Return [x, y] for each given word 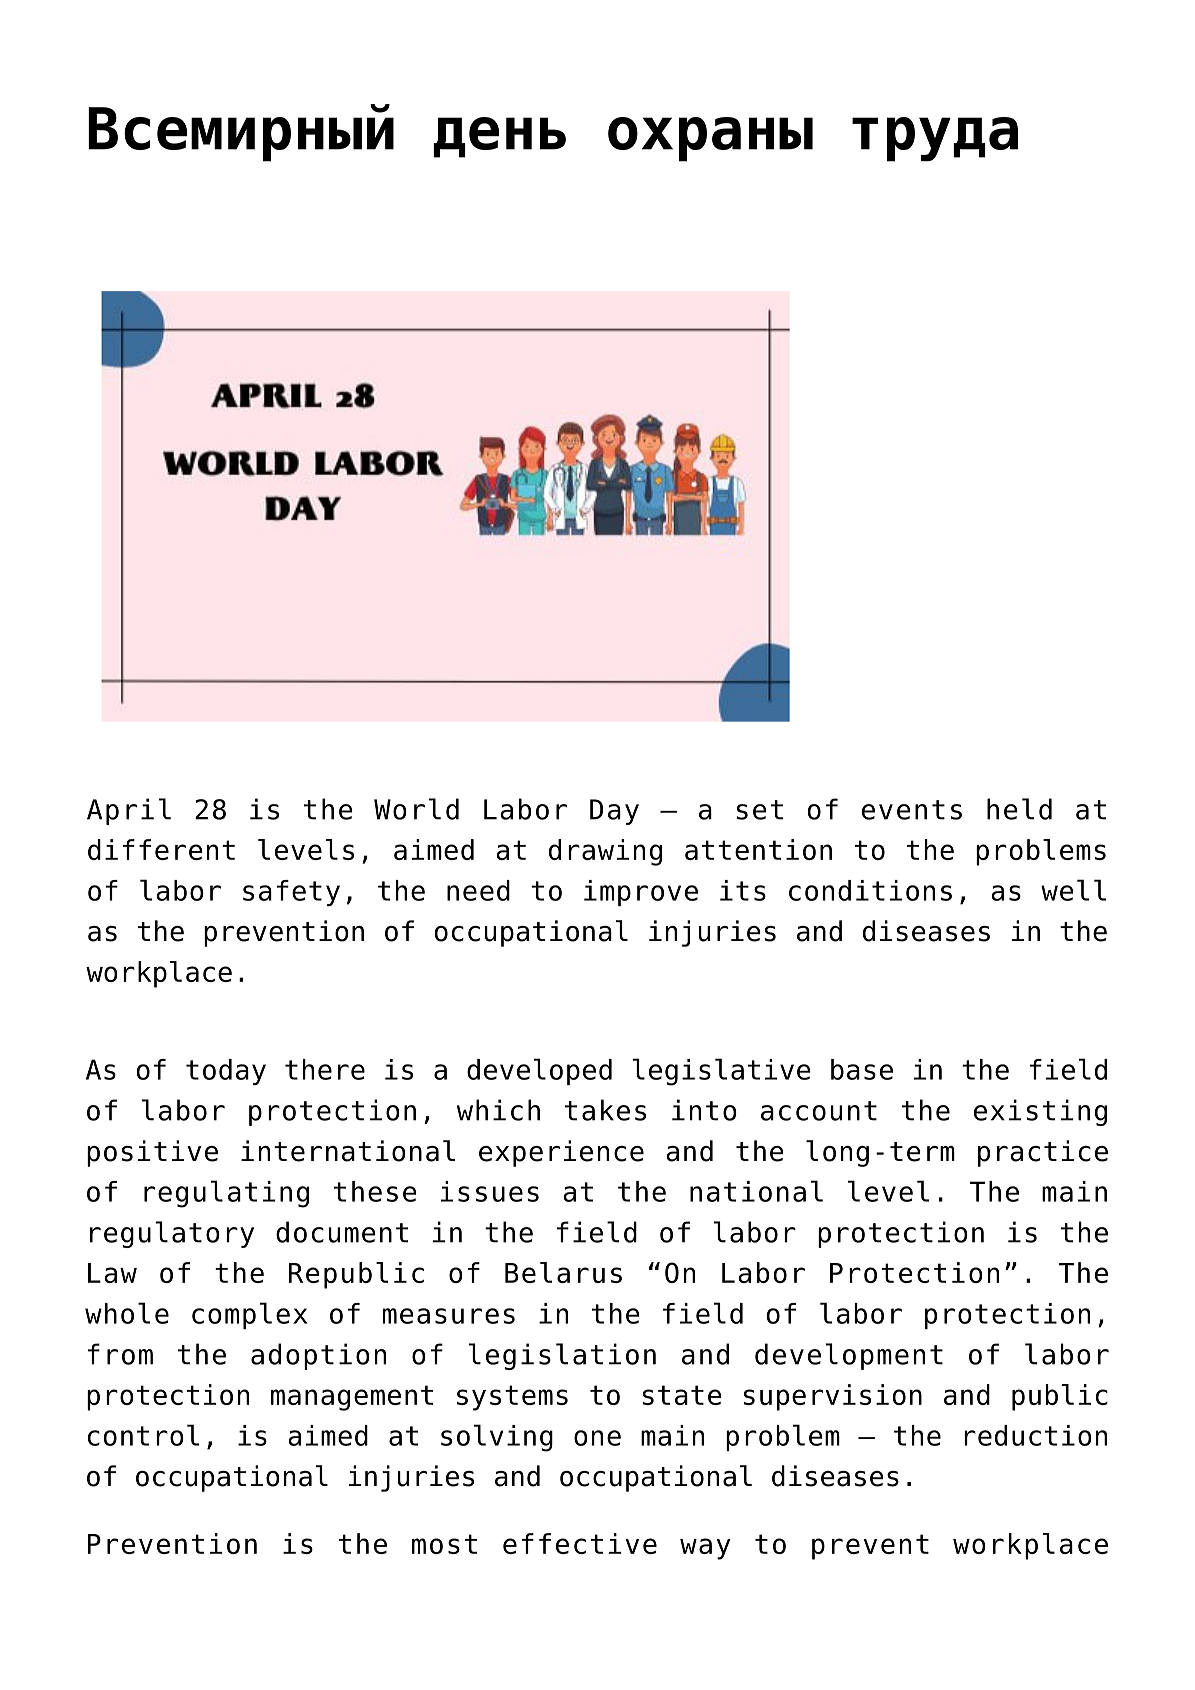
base [862, 1069]
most [444, 1544]
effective [580, 1543]
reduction [1035, 1435]
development [849, 1356]
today [226, 1072]
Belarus [563, 1272]
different [161, 849]
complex [249, 1315]
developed [539, 1071]
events [912, 810]
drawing [605, 852]
